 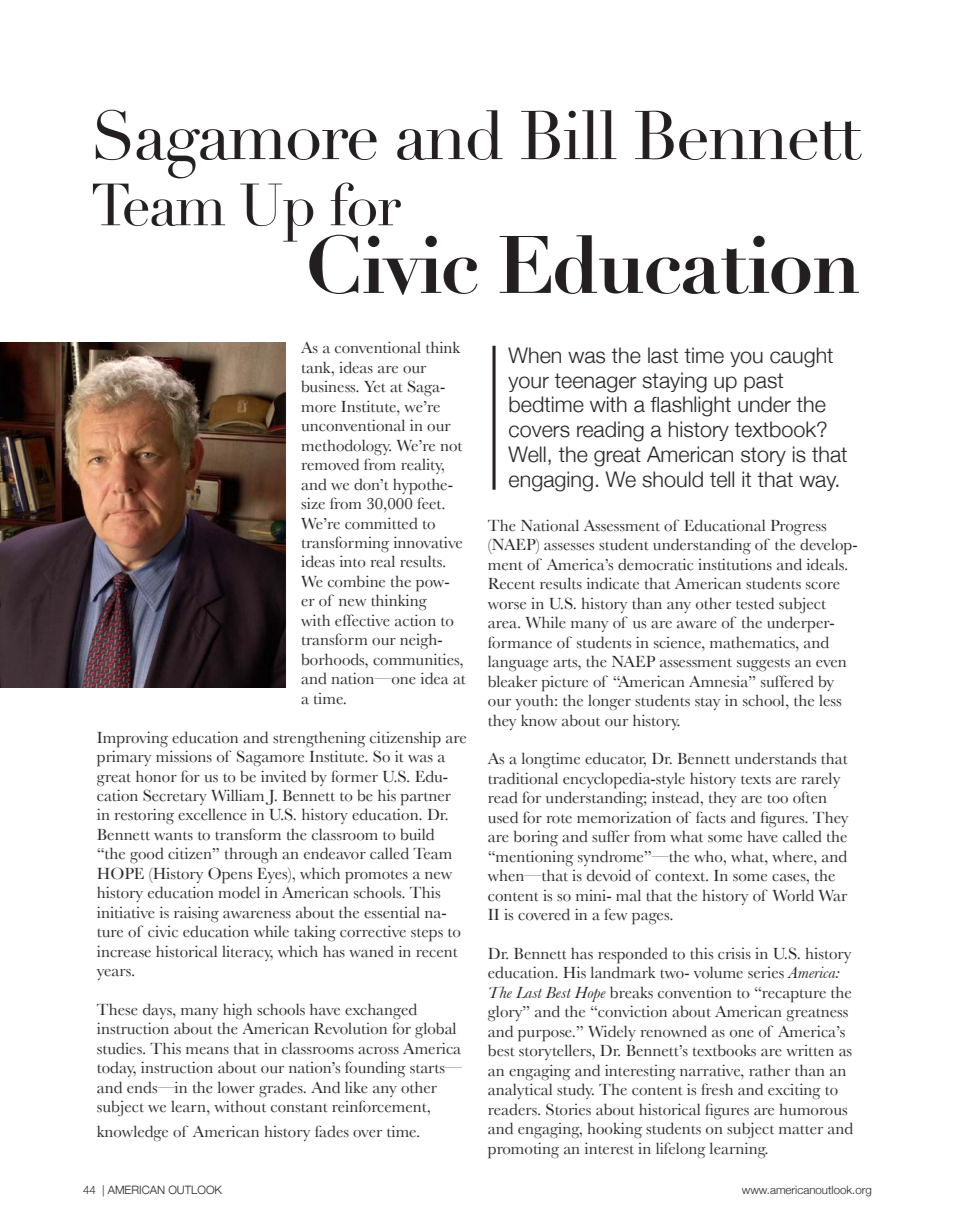 What do you see at coordinates (428, 542) in the image?
I see `innovative` at bounding box center [428, 542].
